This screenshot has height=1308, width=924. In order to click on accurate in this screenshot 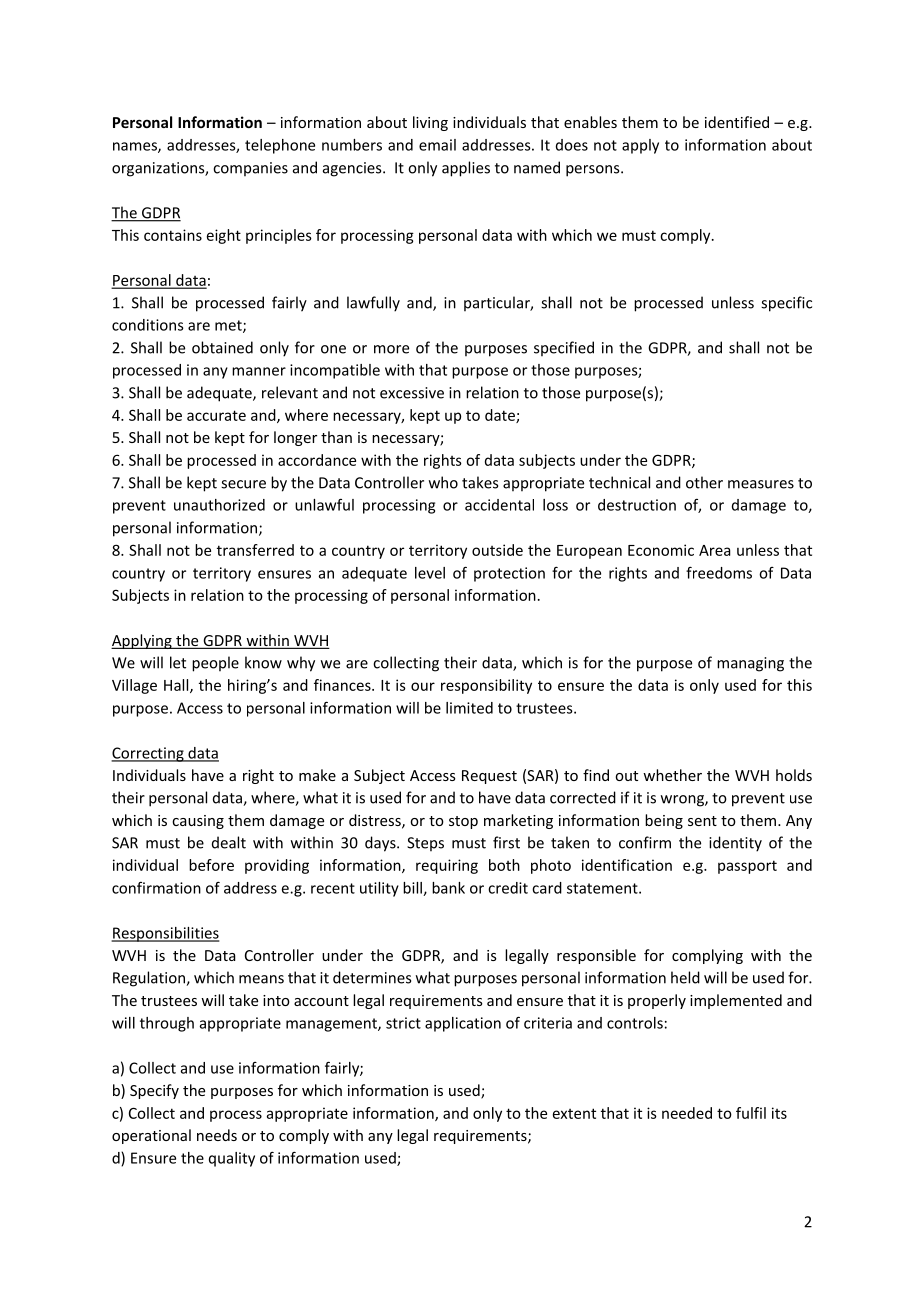, I will do `click(216, 415)`.
